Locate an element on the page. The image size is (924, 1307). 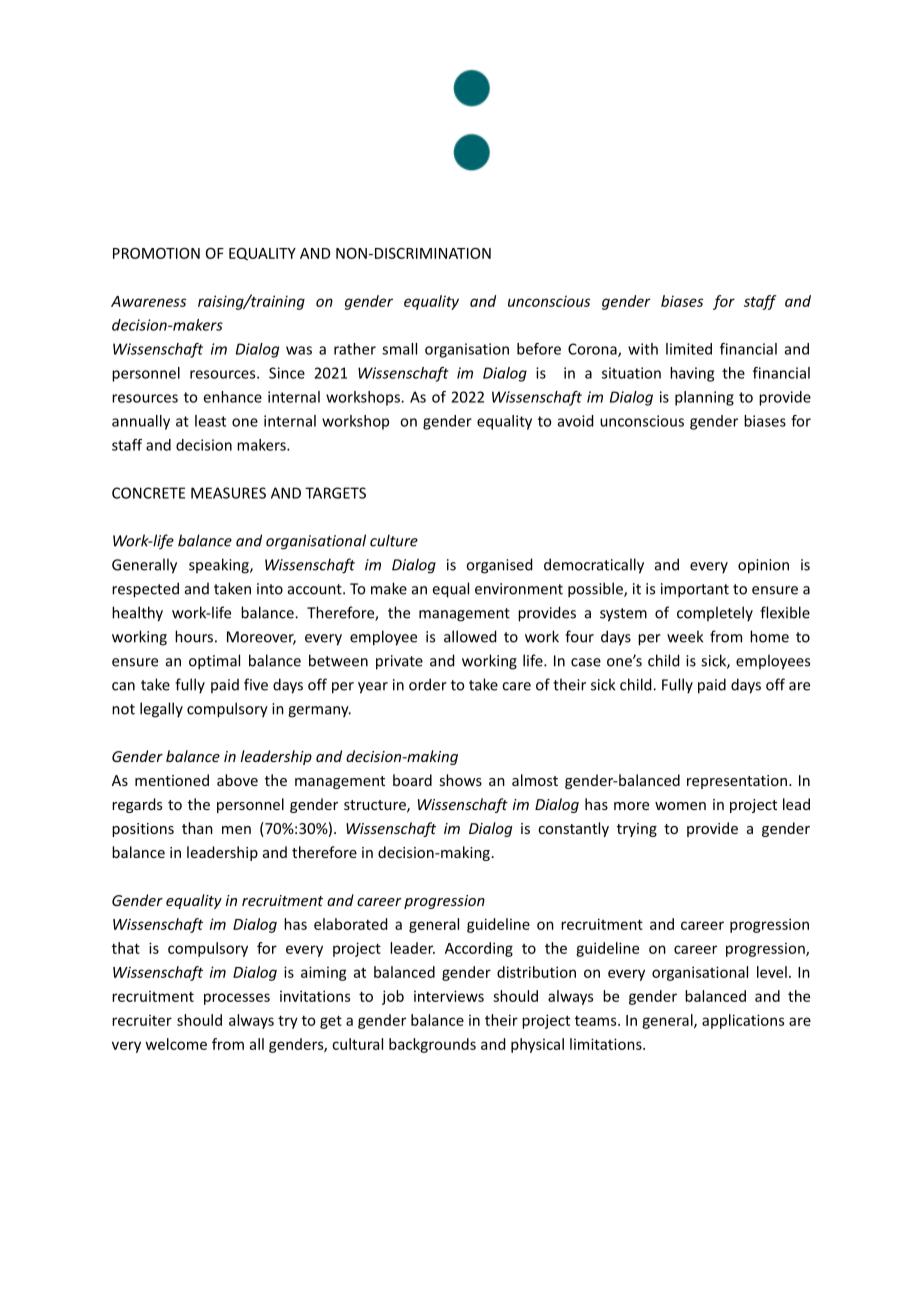
PROMOTION is located at coordinates (156, 253).
